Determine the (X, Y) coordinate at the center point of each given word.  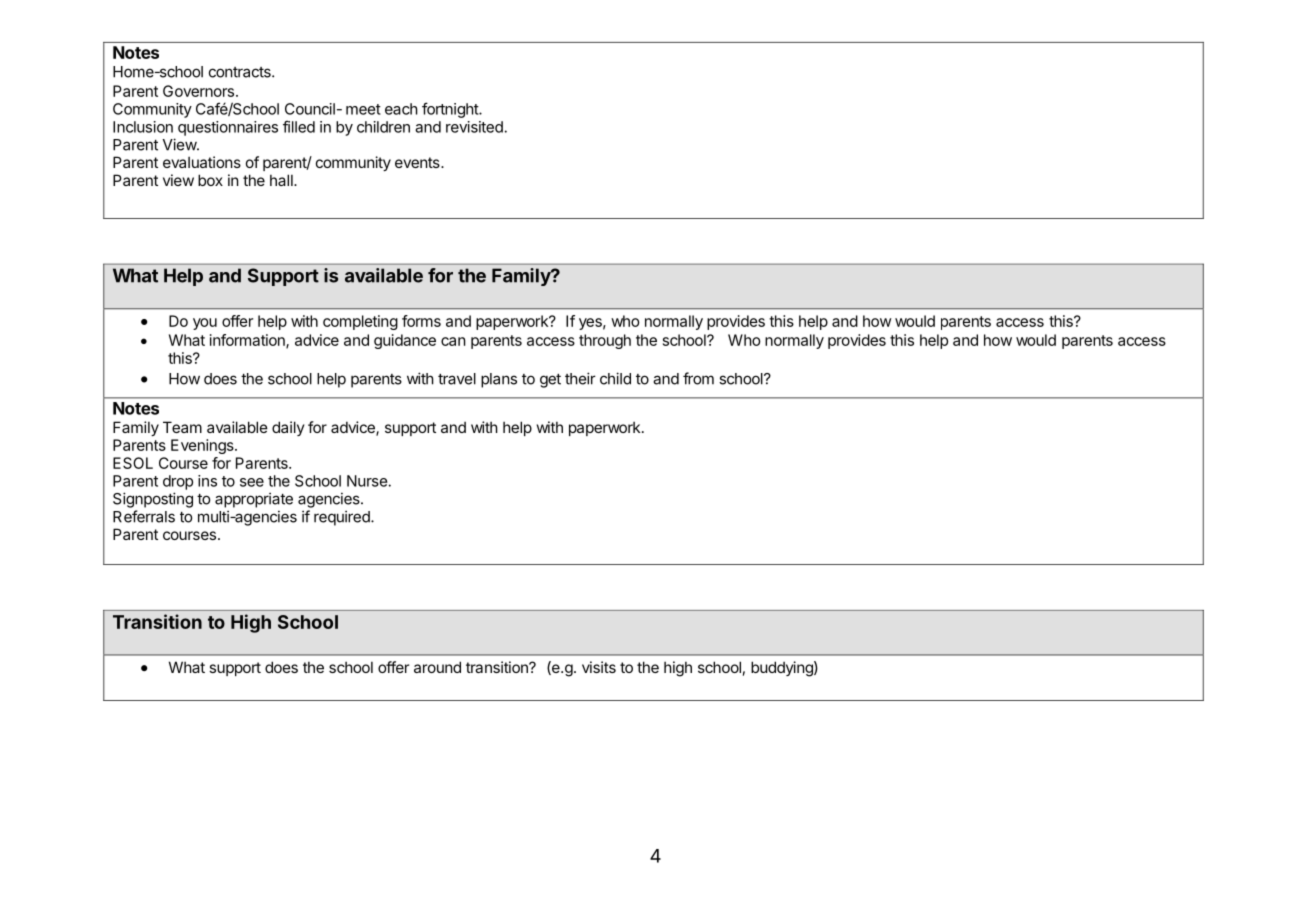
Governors (198, 91)
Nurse (368, 481)
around (437, 667)
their (580, 378)
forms (421, 321)
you (205, 324)
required (343, 518)
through (605, 341)
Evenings (203, 446)
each (401, 109)
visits (599, 667)
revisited (475, 127)
